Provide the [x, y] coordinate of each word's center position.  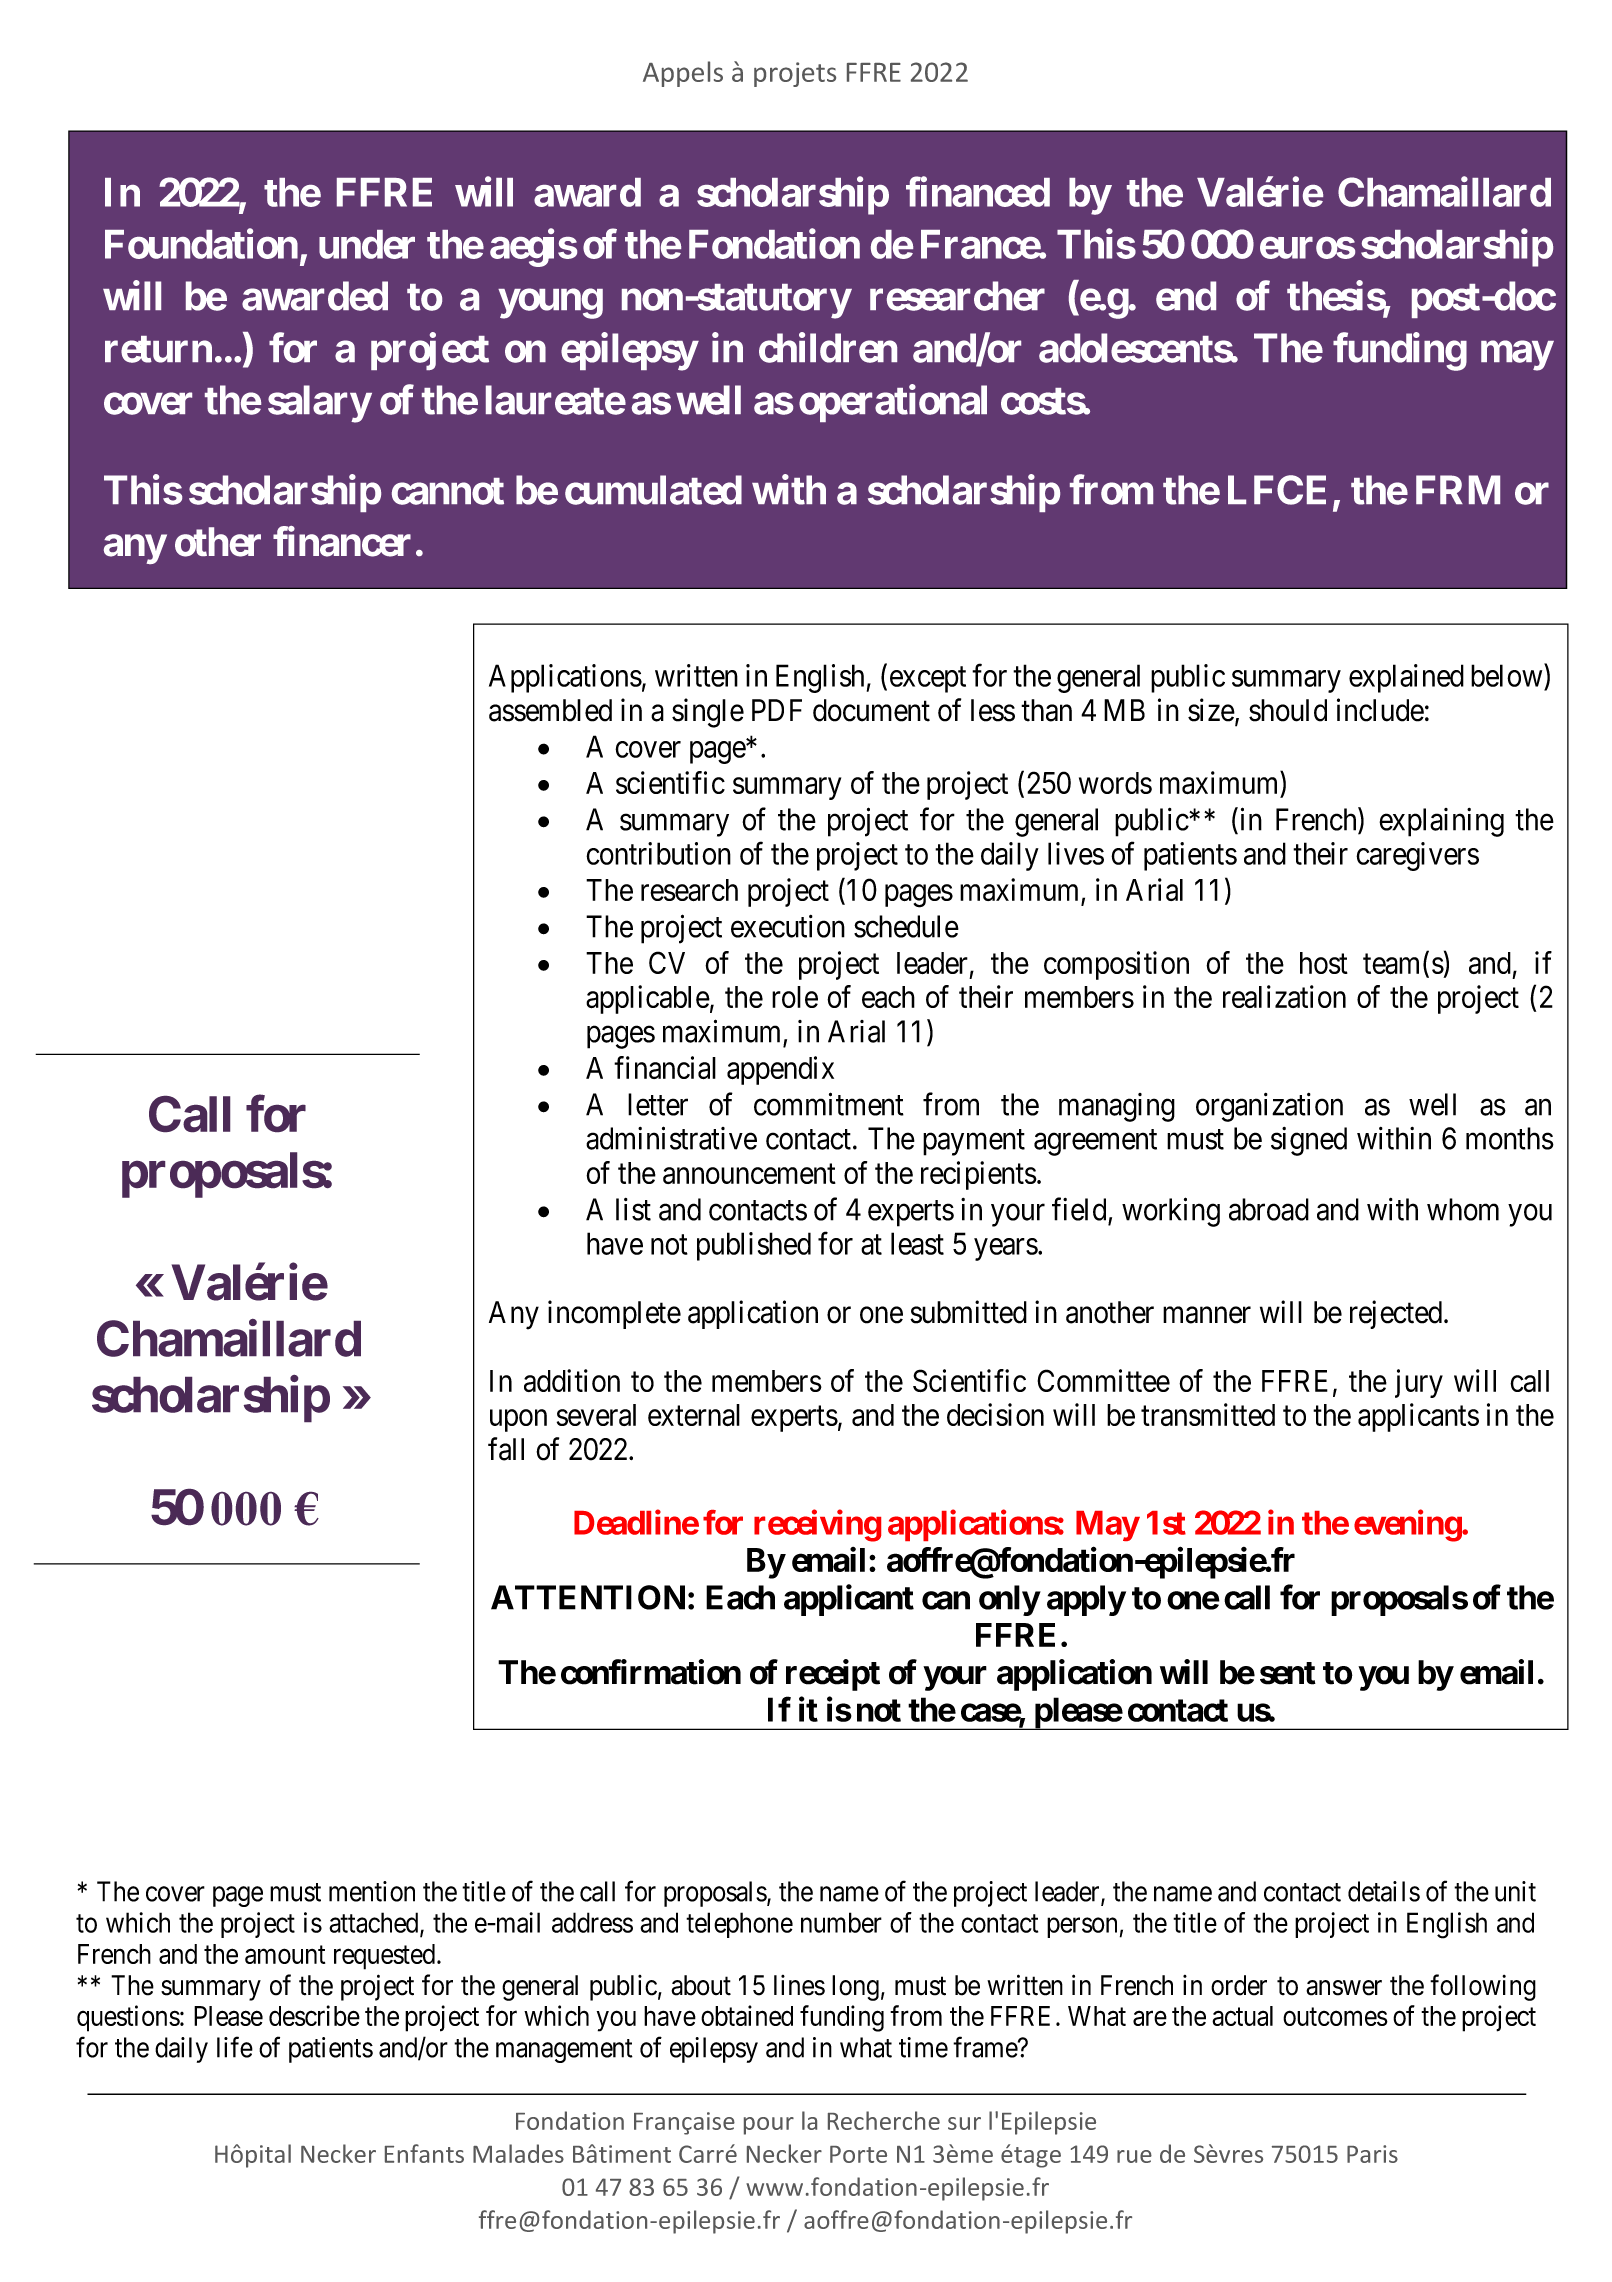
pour [769, 2126]
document [871, 710]
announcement [749, 1174]
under [367, 244]
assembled [550, 710]
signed [1309, 1141]
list [633, 1209]
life [235, 2047]
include [1380, 710]
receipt [833, 1675]
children [828, 348]
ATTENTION [588, 1597]
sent [1288, 1673]
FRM [1458, 489]
